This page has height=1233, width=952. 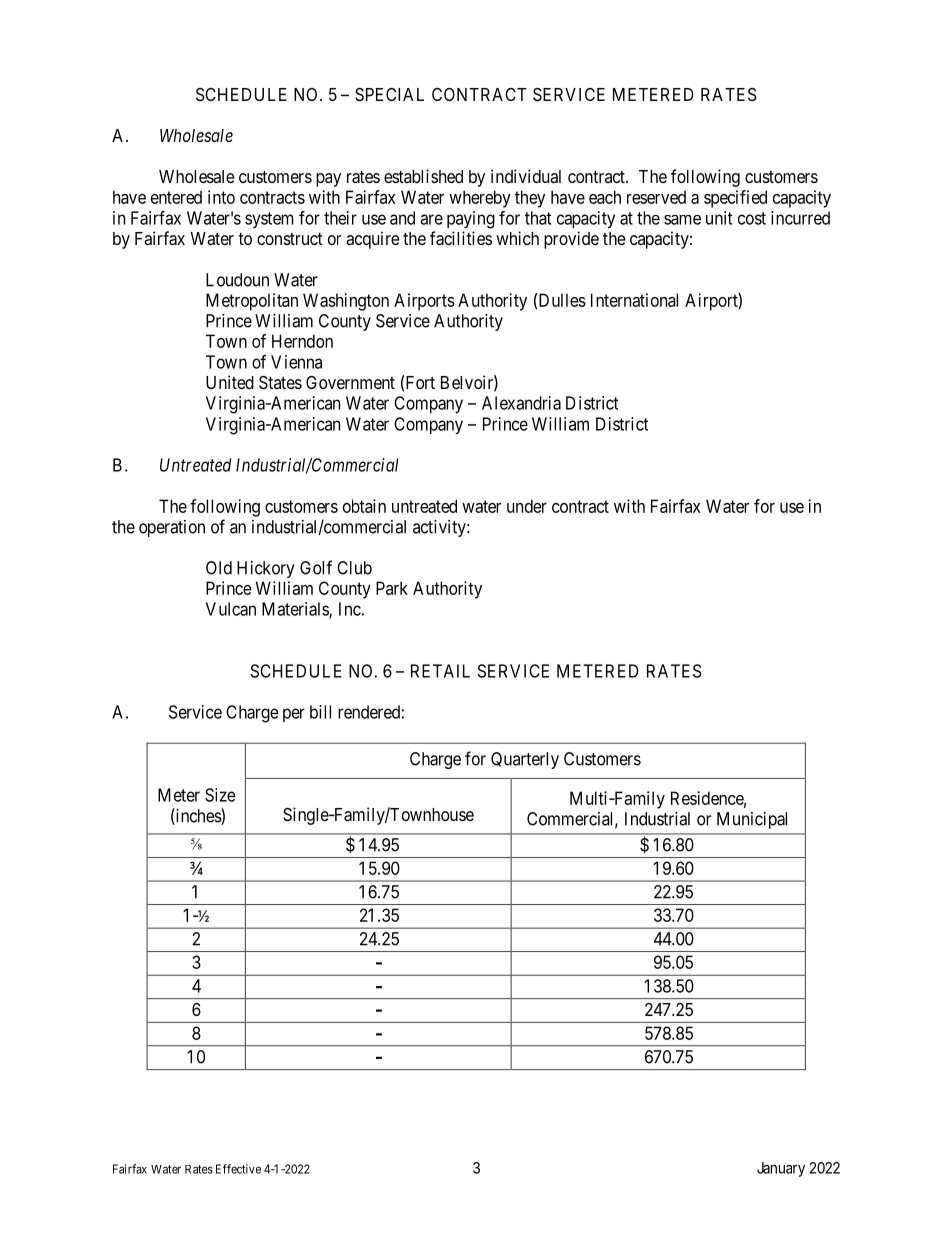 I want to click on Quarterly, so click(x=525, y=760).
